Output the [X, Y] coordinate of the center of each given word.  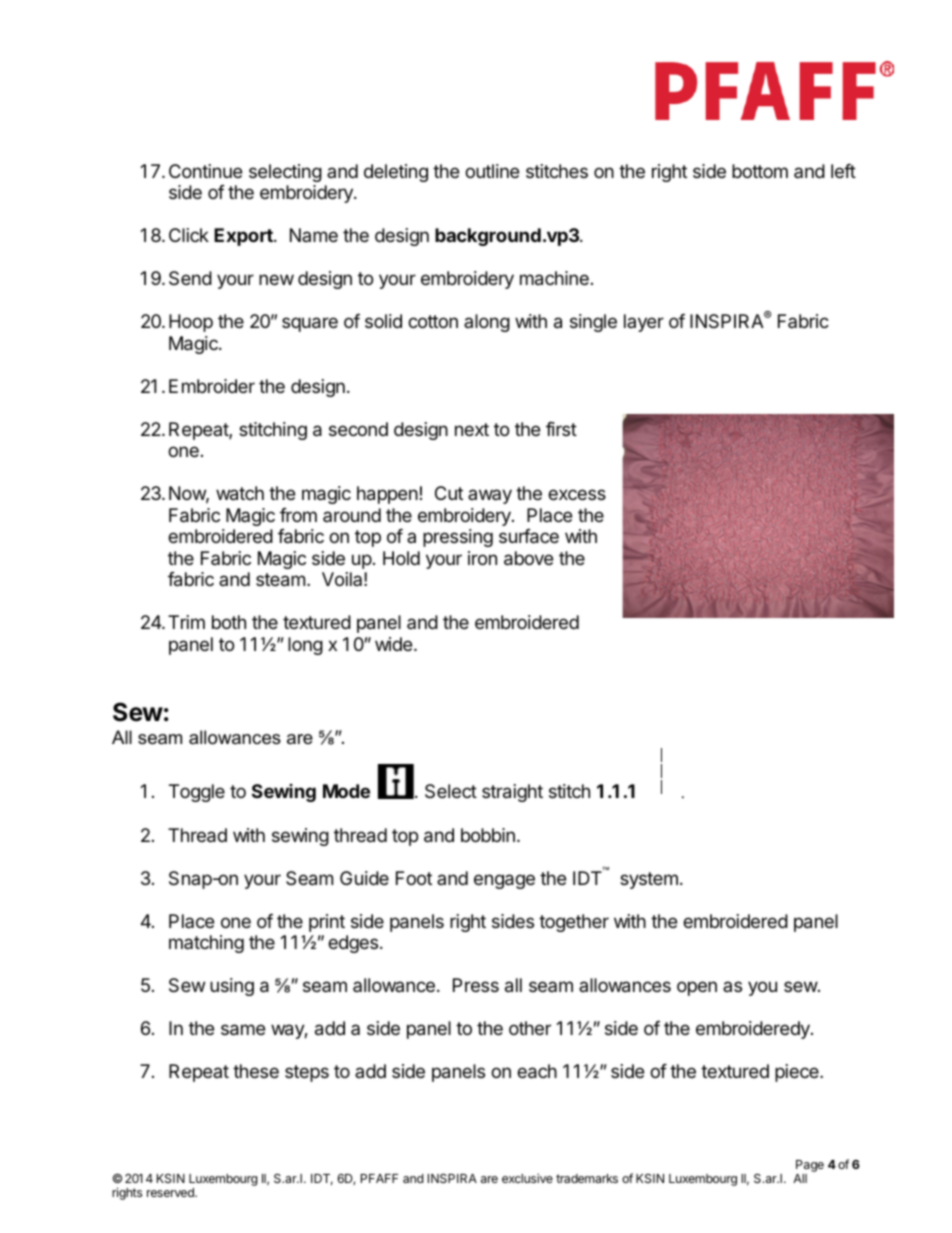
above [528, 558]
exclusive [527, 1178]
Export [244, 237]
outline [492, 171]
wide [395, 644]
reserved [171, 1192]
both [229, 622]
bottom [760, 171]
